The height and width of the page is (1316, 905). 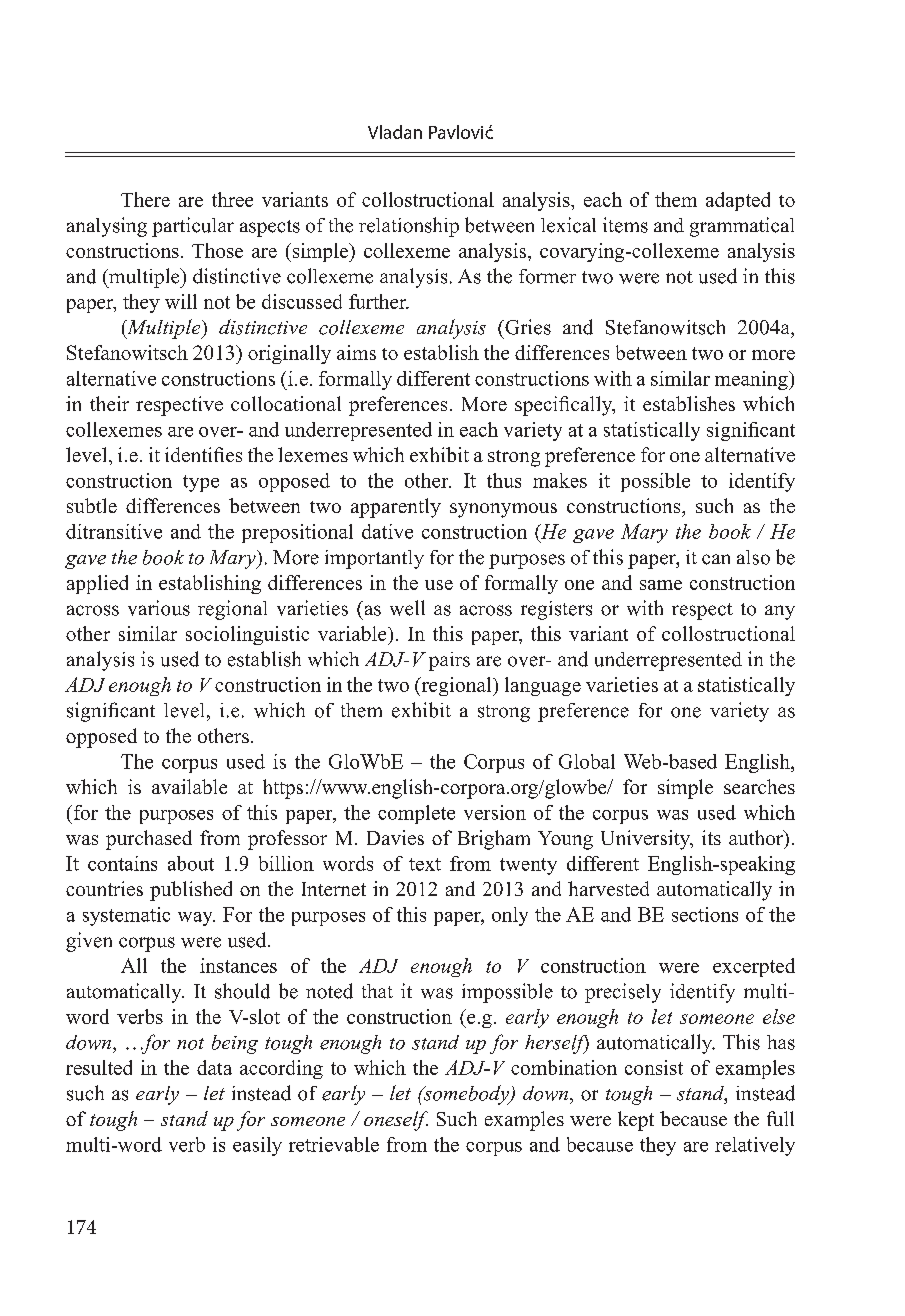 I want to click on particular, so click(x=193, y=227).
